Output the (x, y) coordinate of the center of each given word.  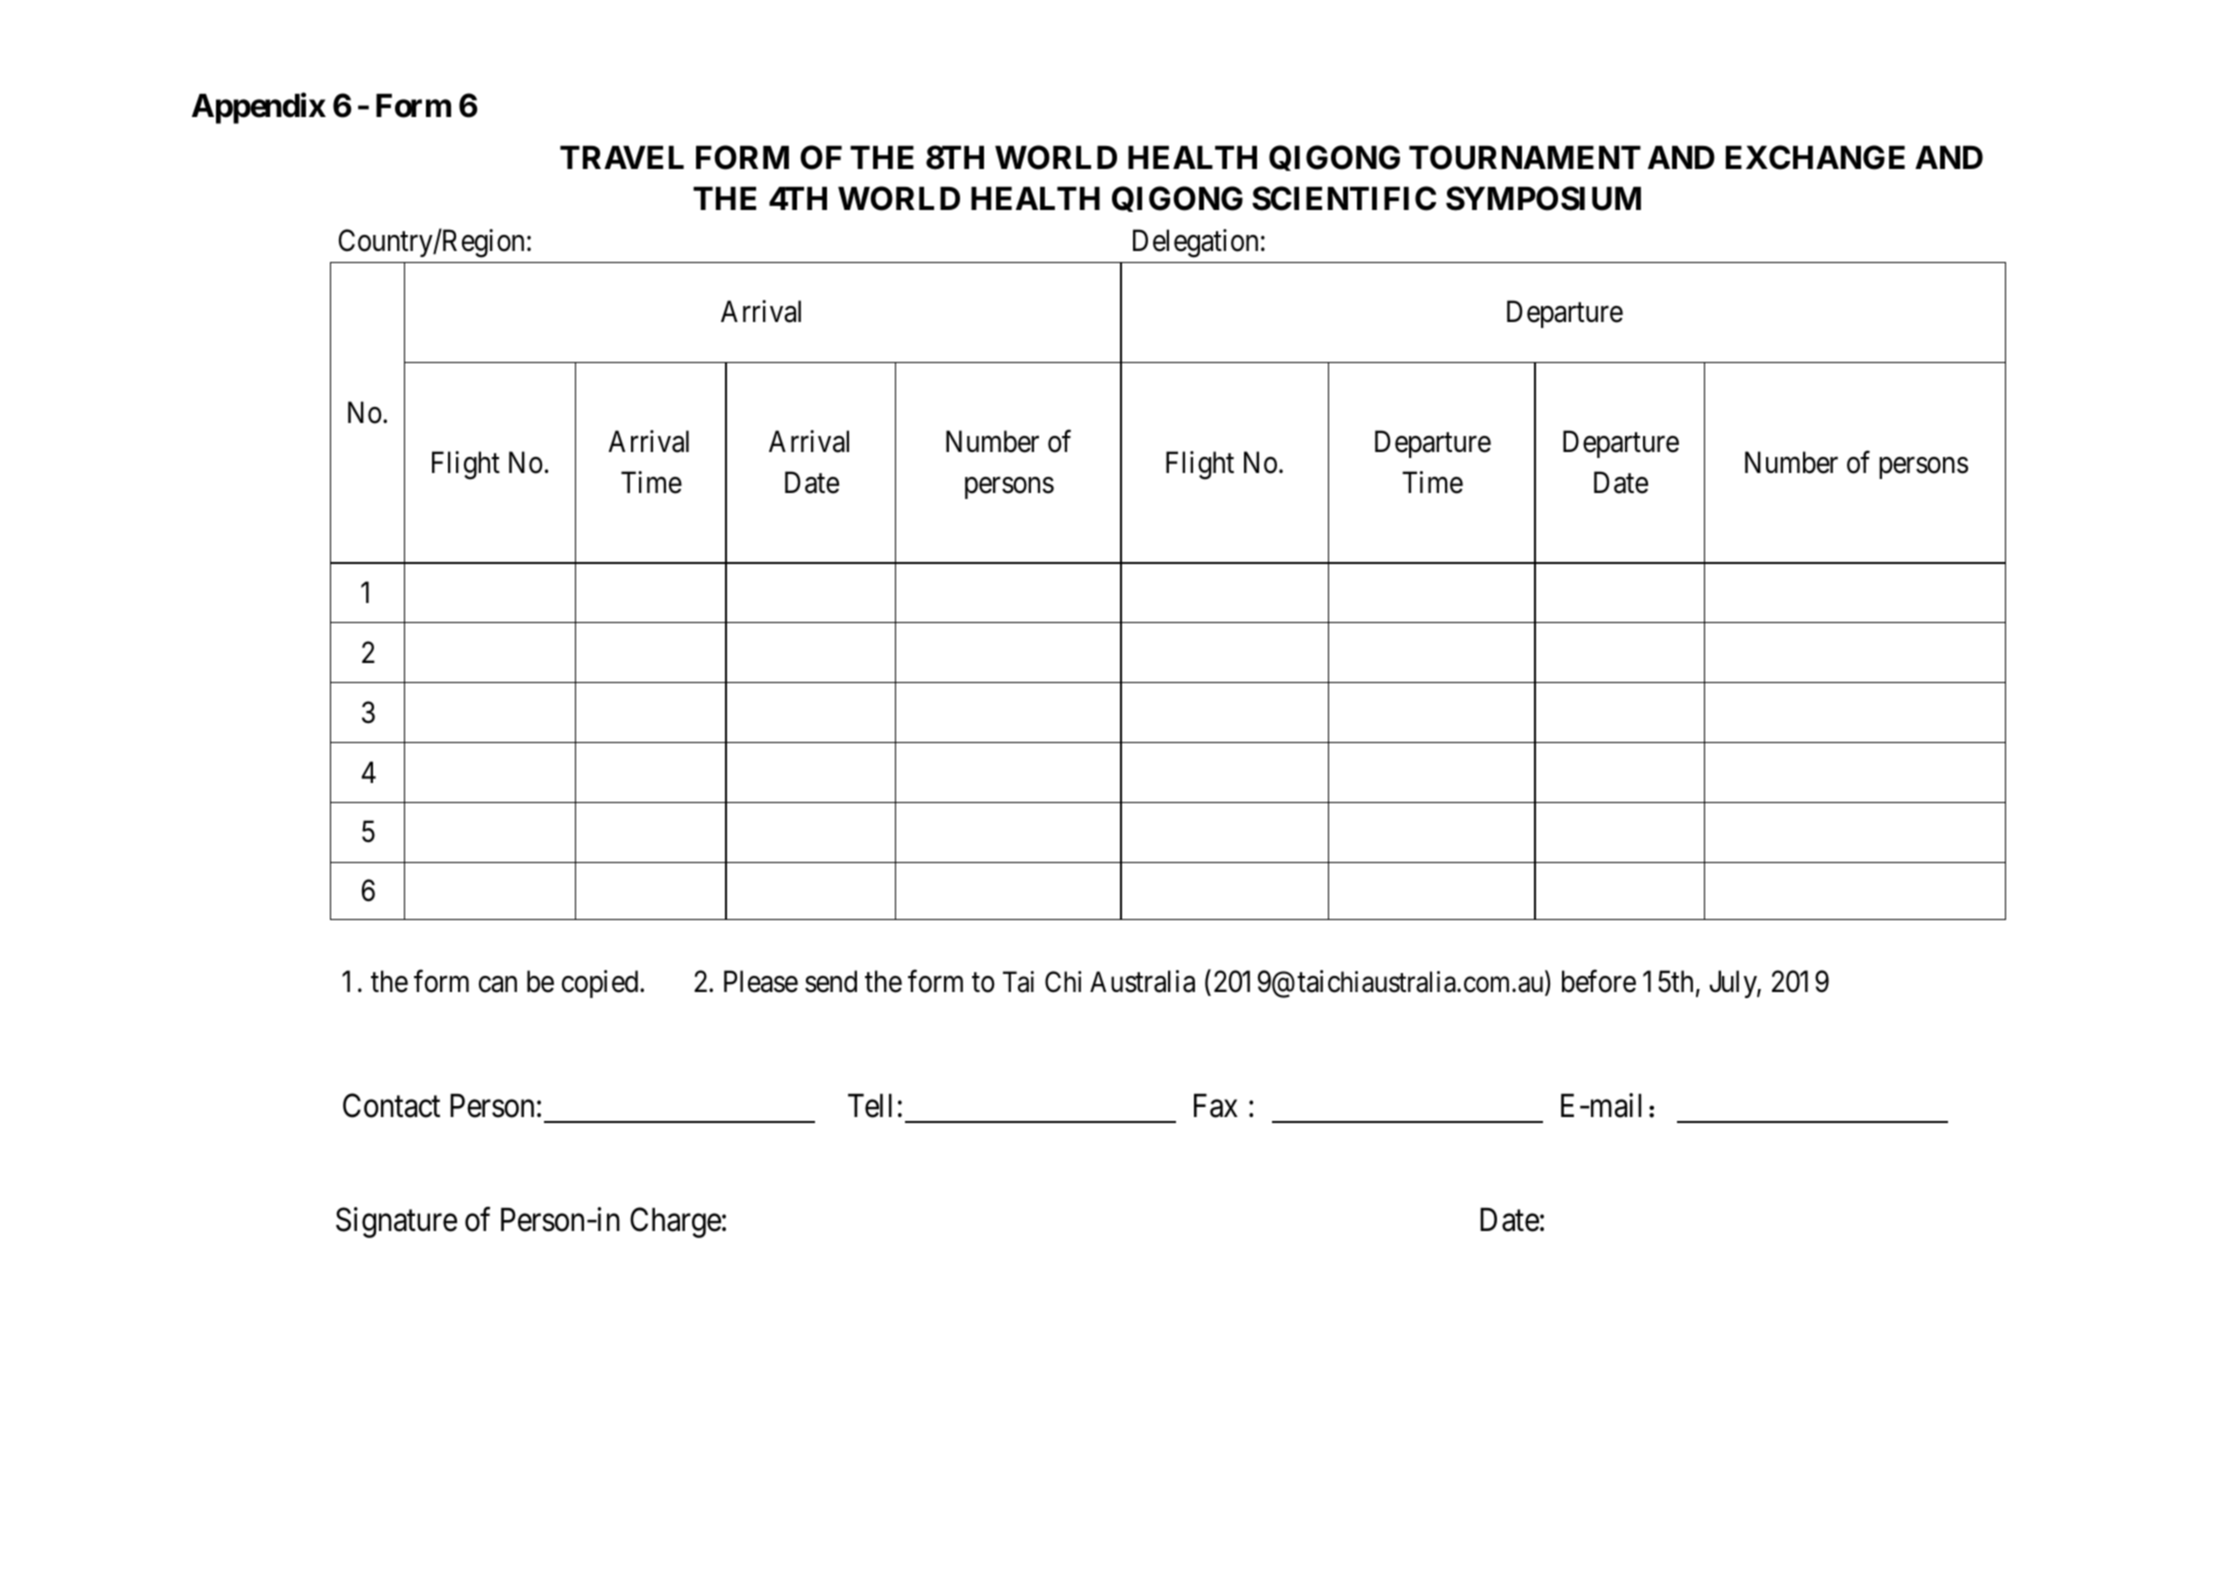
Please (761, 981)
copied (601, 984)
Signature (396, 1222)
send (831, 981)
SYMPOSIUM (1543, 198)
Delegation (1195, 243)
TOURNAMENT (1525, 157)
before (1599, 981)
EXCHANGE (1815, 157)
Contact (391, 1106)
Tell (870, 1106)
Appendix (259, 108)
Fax (1216, 1106)
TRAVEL (622, 157)
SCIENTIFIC (1344, 198)
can (498, 985)
